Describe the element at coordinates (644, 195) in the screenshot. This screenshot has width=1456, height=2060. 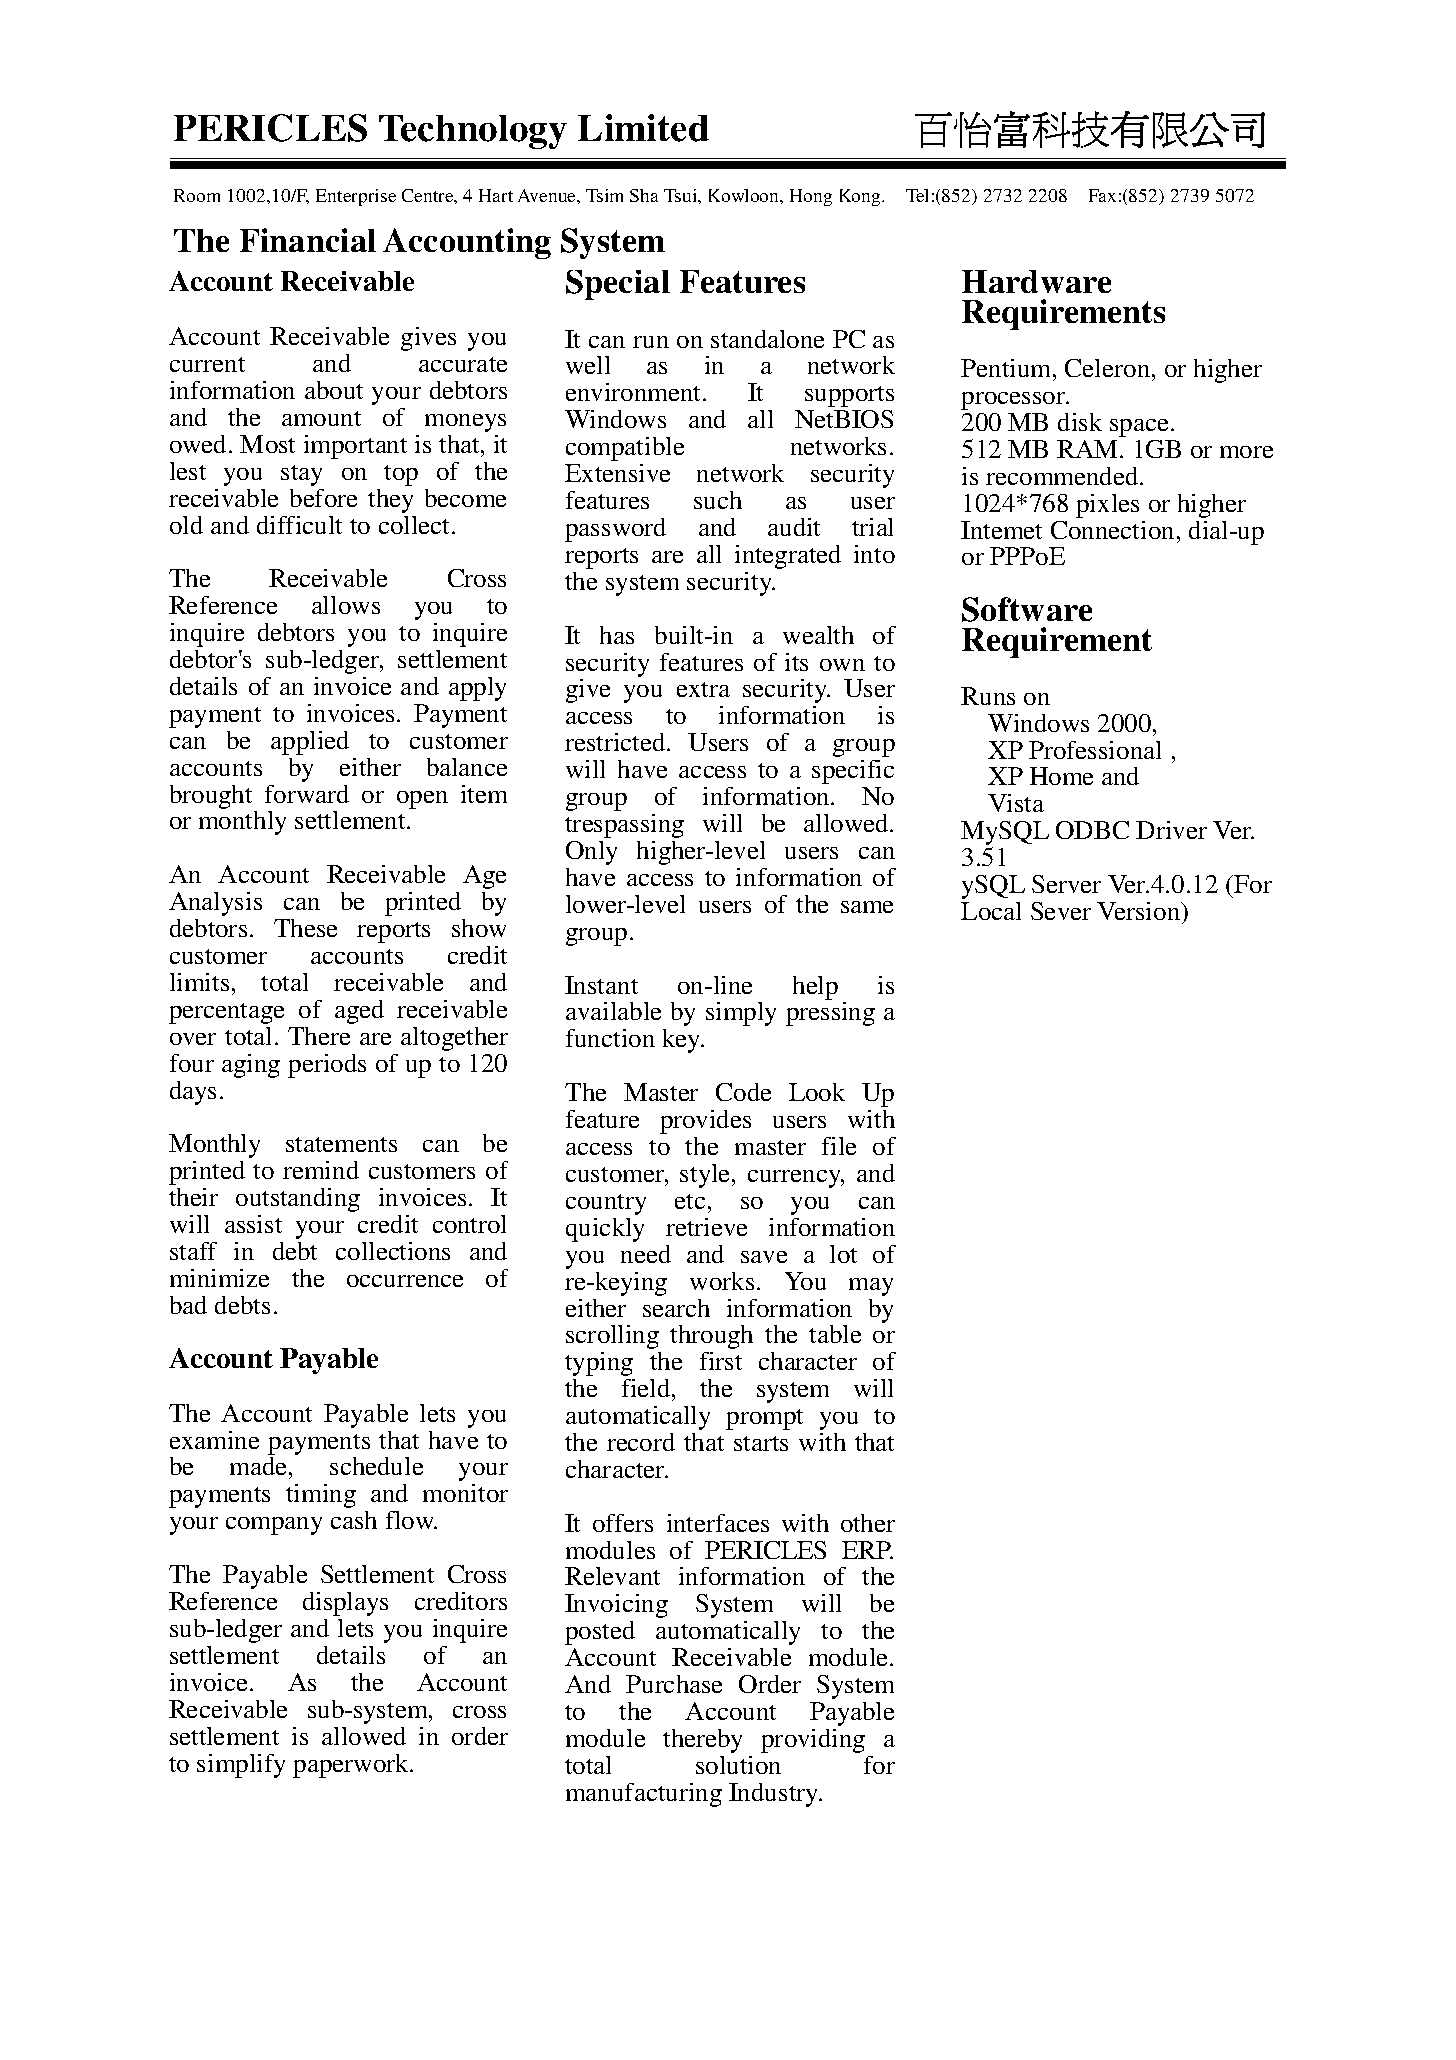
I see `Sha` at that location.
